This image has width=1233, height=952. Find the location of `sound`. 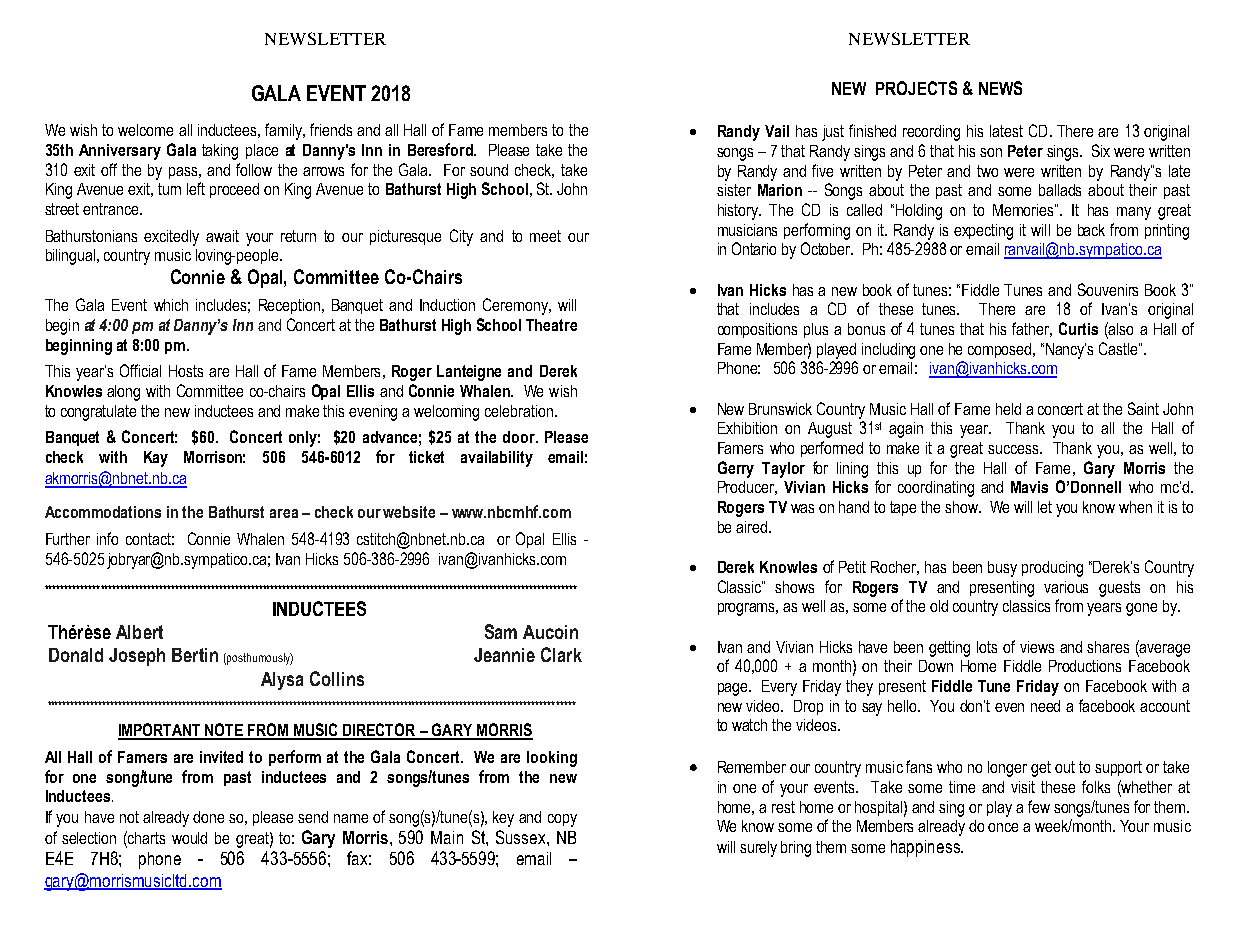

sound is located at coordinates (489, 170).
